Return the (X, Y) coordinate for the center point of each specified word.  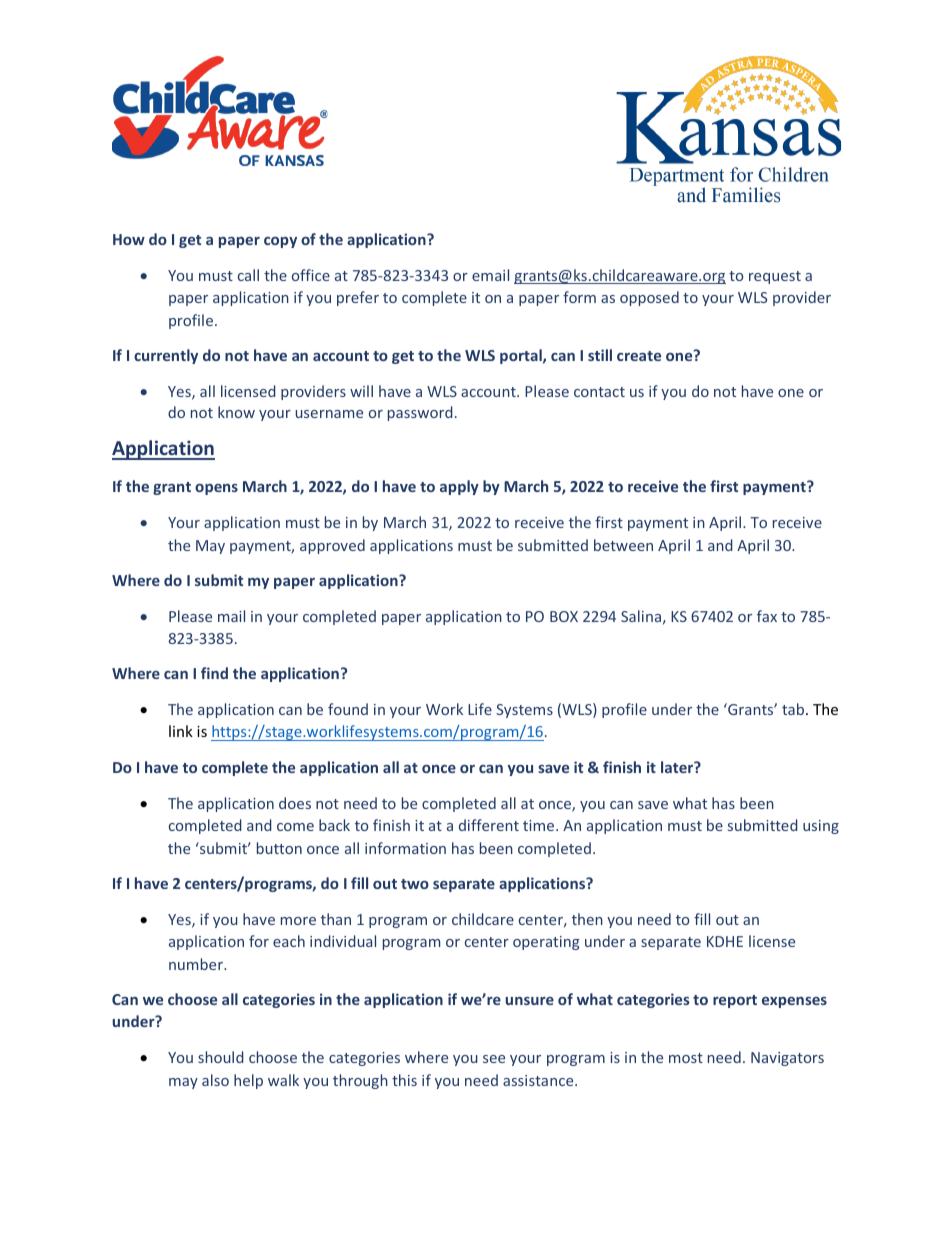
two (415, 884)
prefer (358, 298)
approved (332, 546)
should (221, 1057)
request (775, 277)
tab (794, 709)
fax (767, 616)
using (821, 827)
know (236, 412)
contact (599, 392)
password (420, 413)
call (248, 275)
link (181, 731)
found (348, 709)
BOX (564, 616)
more (298, 921)
